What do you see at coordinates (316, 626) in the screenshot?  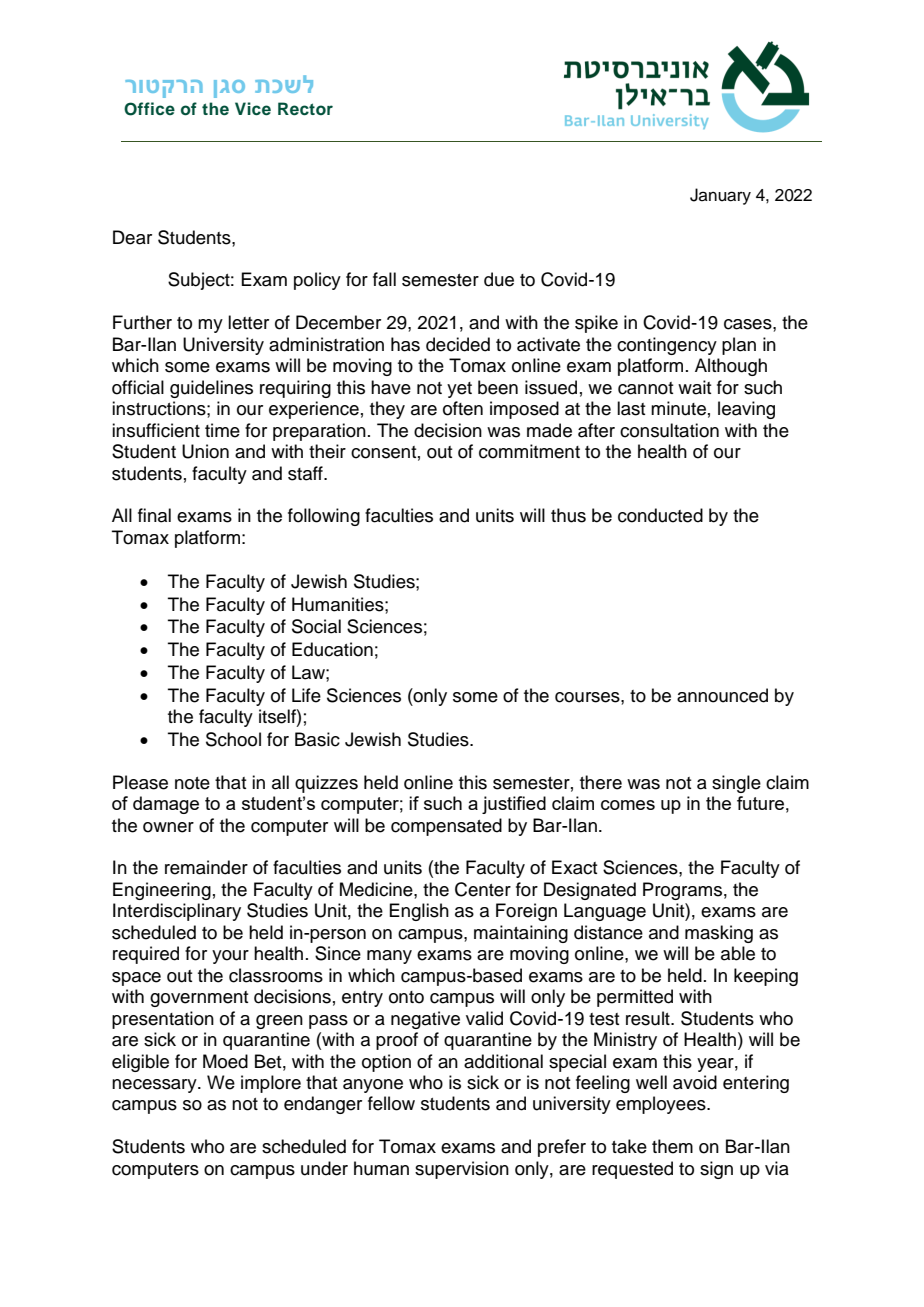 I see `Social` at bounding box center [316, 626].
